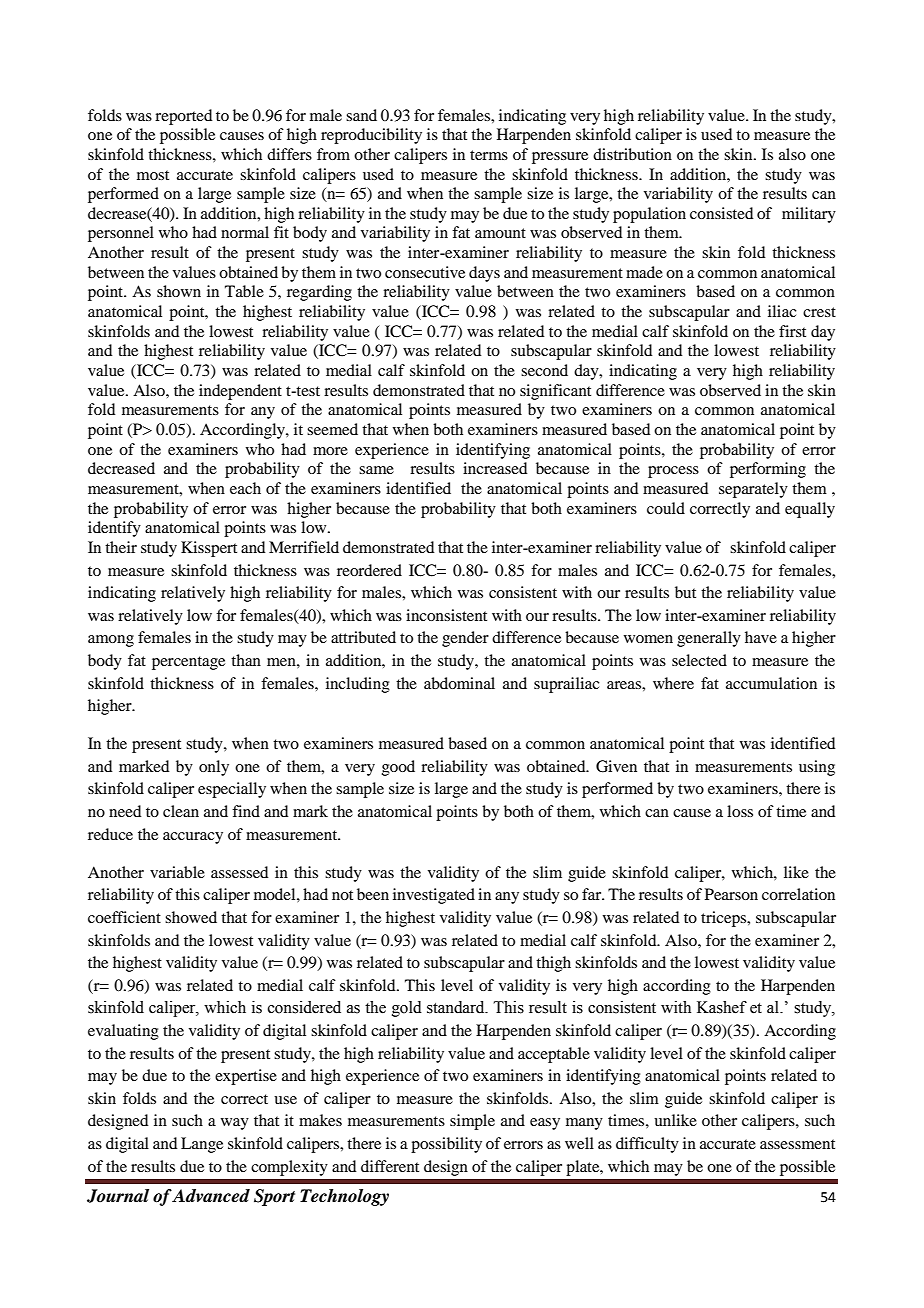 The height and width of the document is (1308, 924). What do you see at coordinates (188, 663) in the document?
I see `percentage` at bounding box center [188, 663].
